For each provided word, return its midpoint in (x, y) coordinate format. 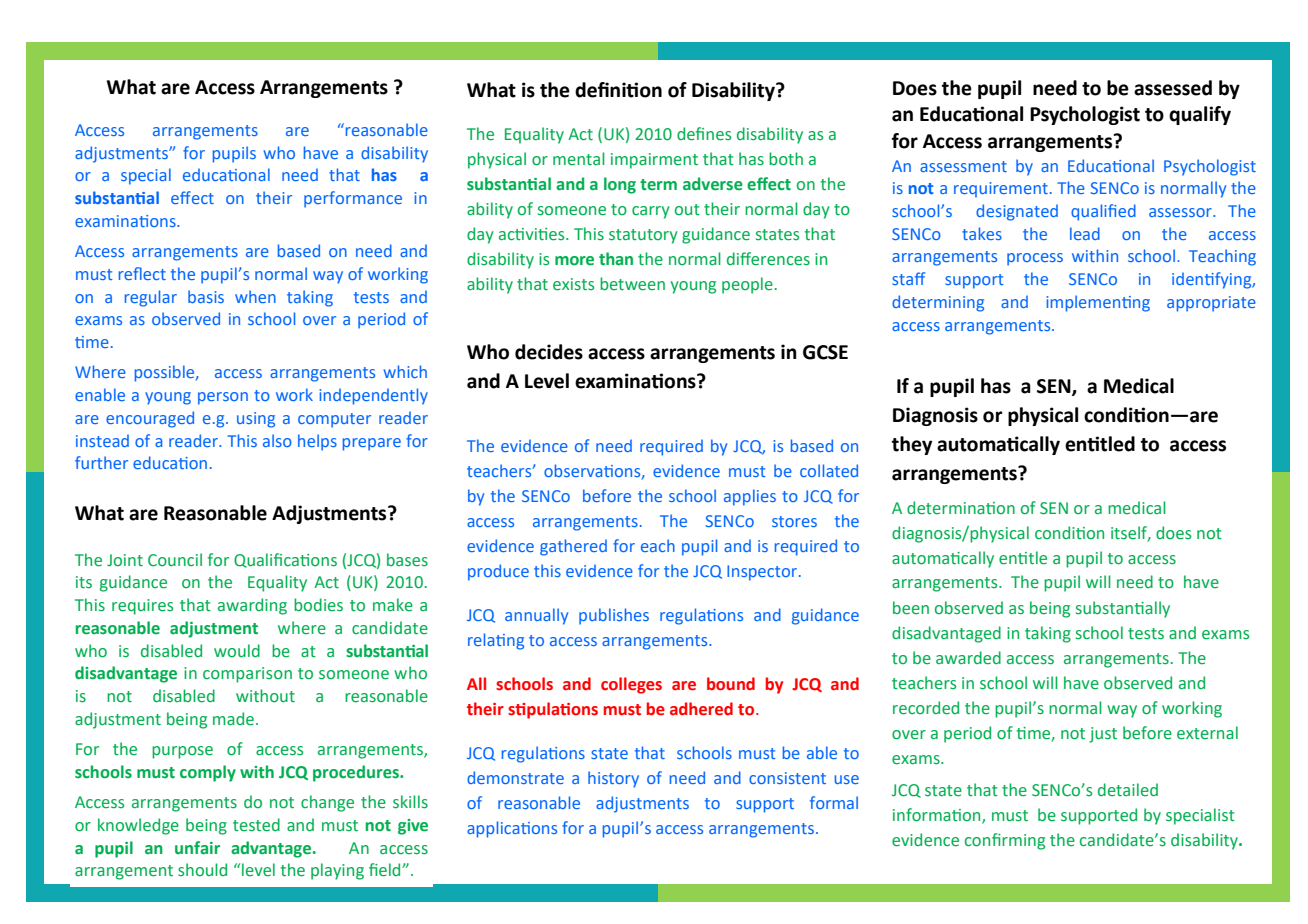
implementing (1098, 303)
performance (353, 199)
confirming (1005, 841)
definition (618, 90)
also (277, 440)
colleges (631, 685)
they (912, 445)
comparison (247, 675)
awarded (968, 658)
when (255, 296)
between (632, 284)
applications (512, 829)
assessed (1173, 88)
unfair (197, 848)
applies (750, 497)
